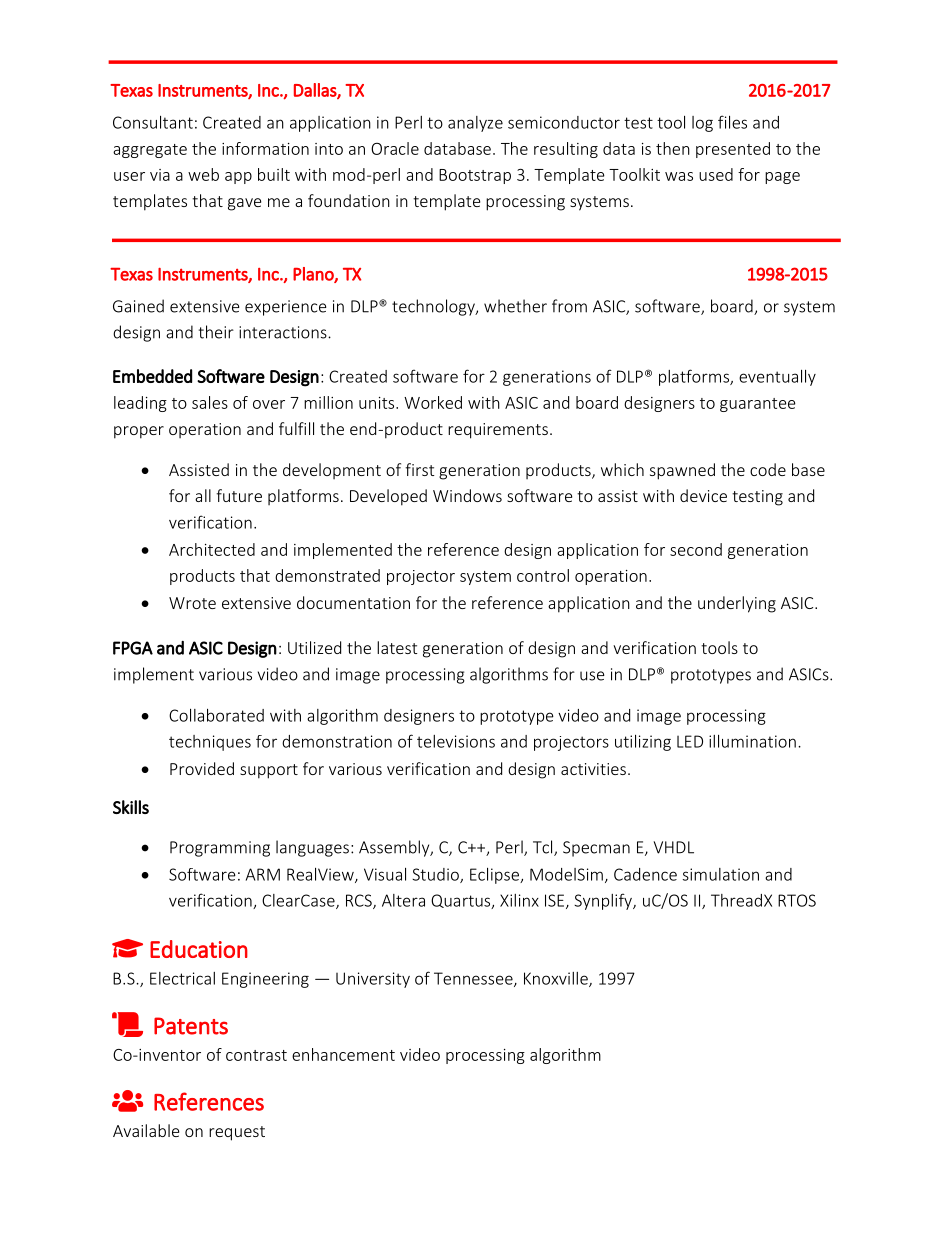 This screenshot has width=952, height=1233. Describe the element at coordinates (237, 1133) in the screenshot. I see `request` at that location.
